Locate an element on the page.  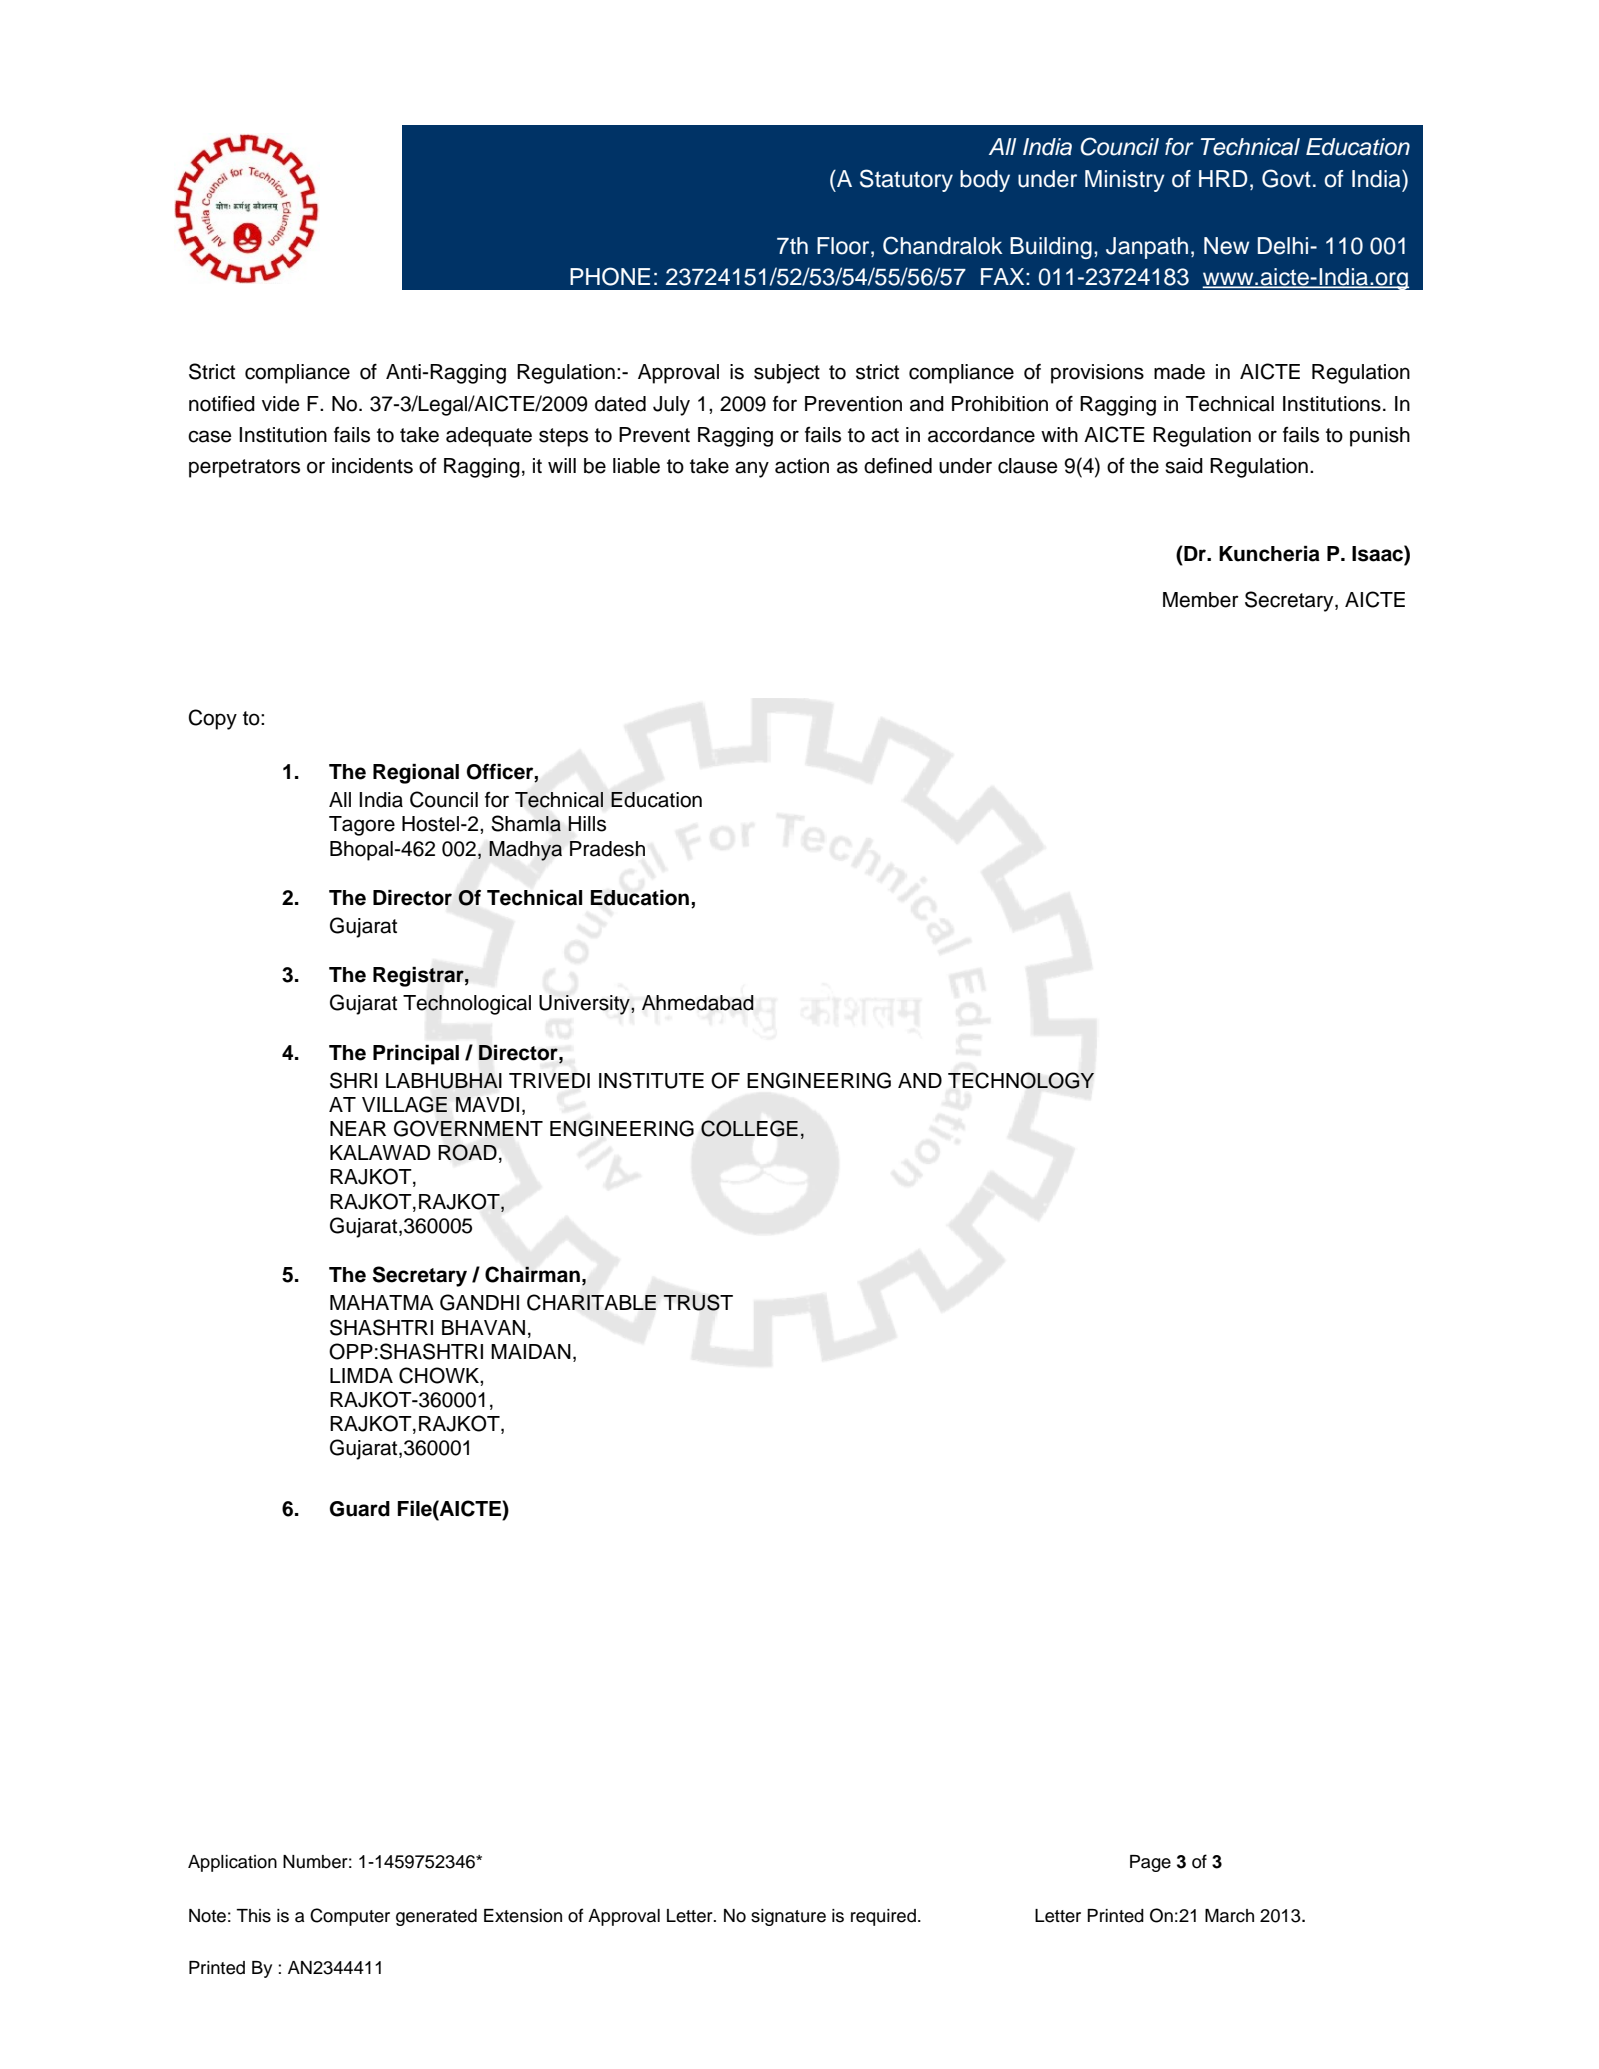
MAHATMA is located at coordinates (382, 1302).
